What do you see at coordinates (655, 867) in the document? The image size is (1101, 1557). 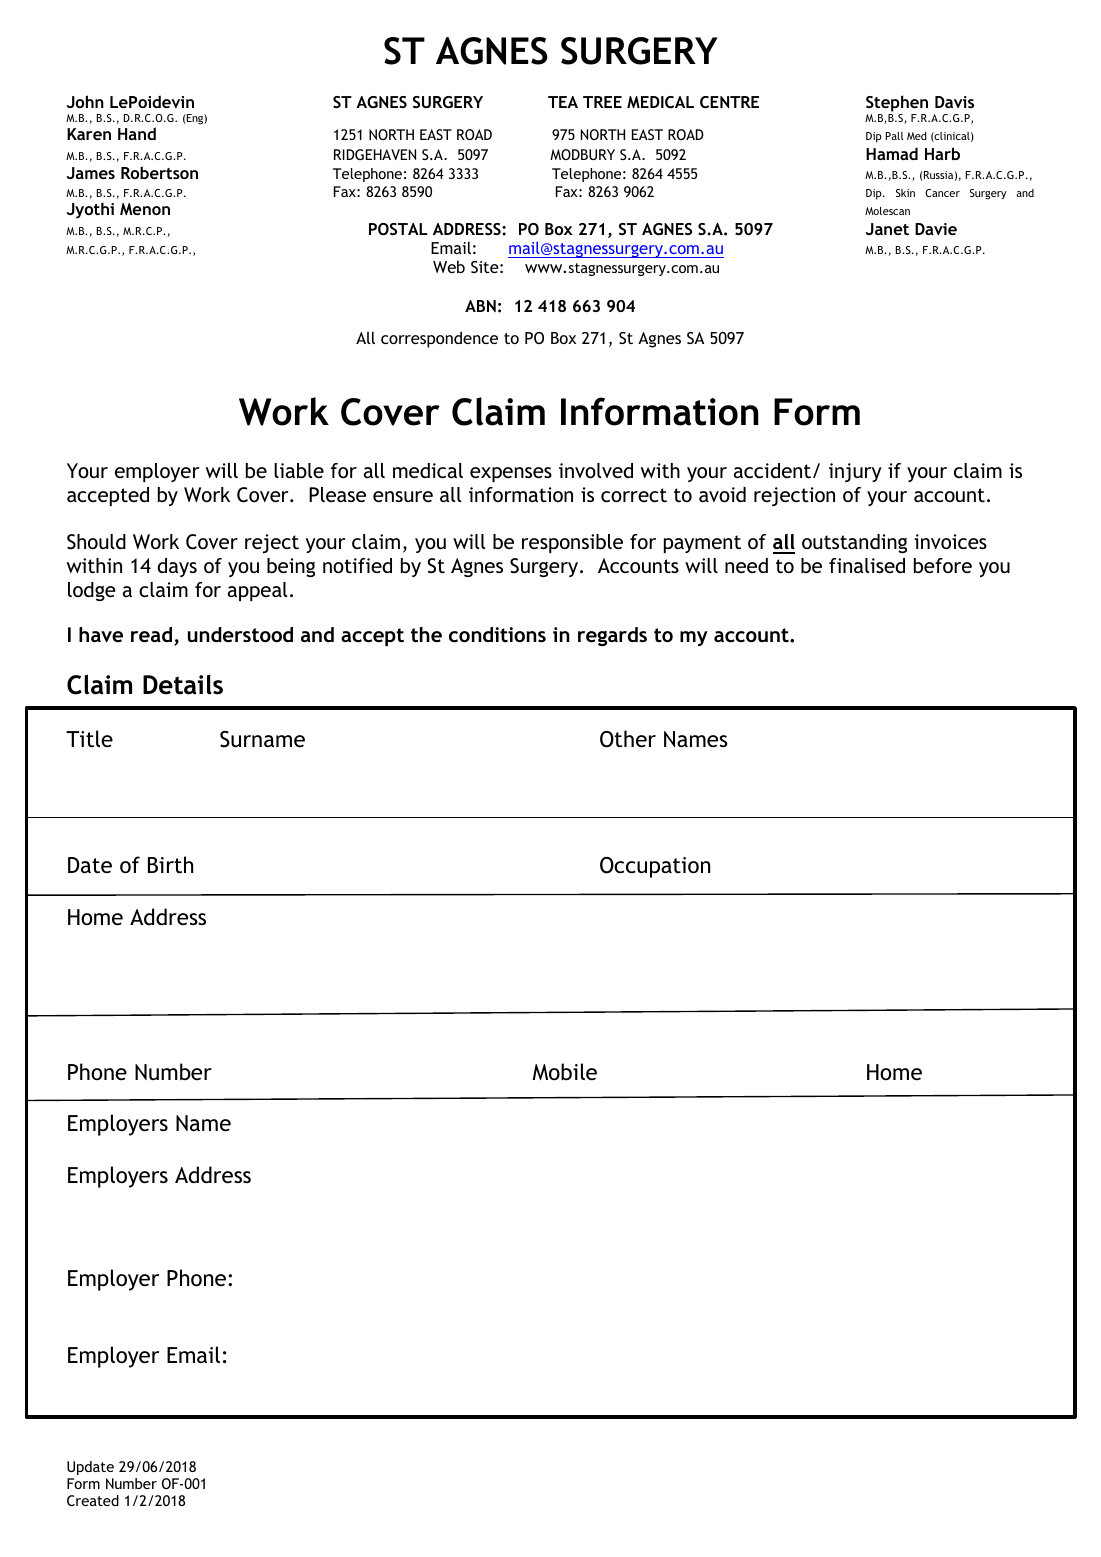 I see `Occupation` at bounding box center [655, 867].
